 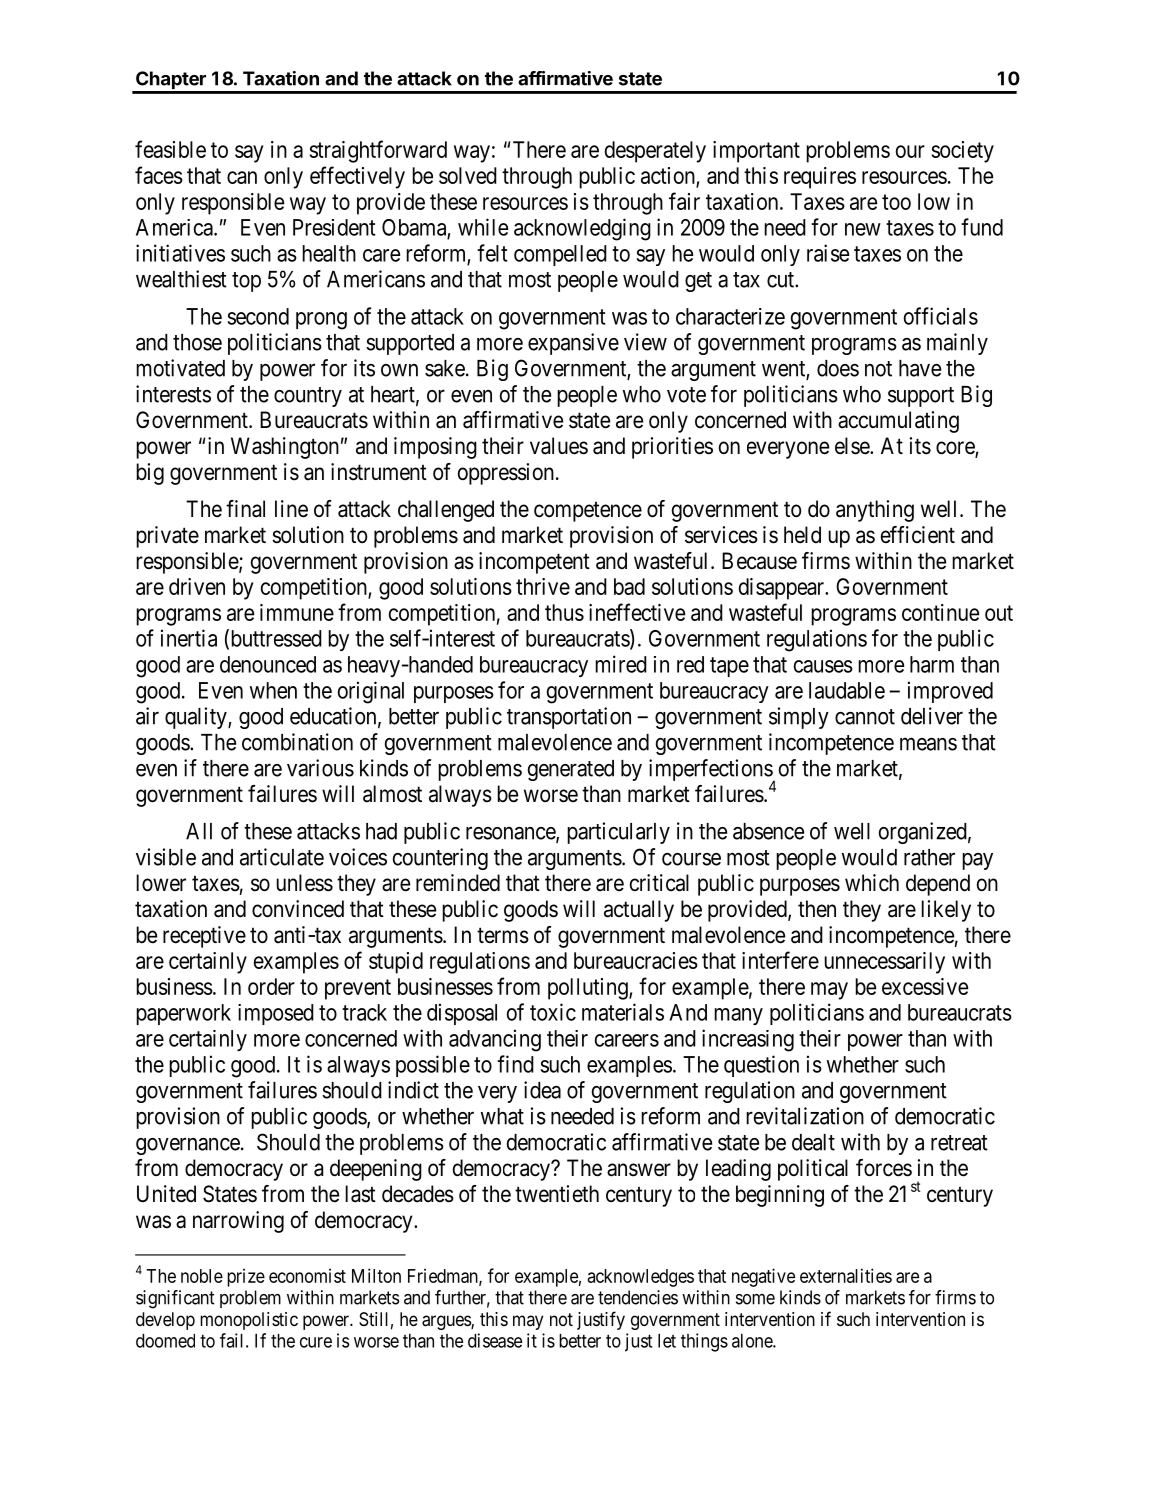 What do you see at coordinates (571, 770) in the screenshot?
I see `generated` at bounding box center [571, 770].
